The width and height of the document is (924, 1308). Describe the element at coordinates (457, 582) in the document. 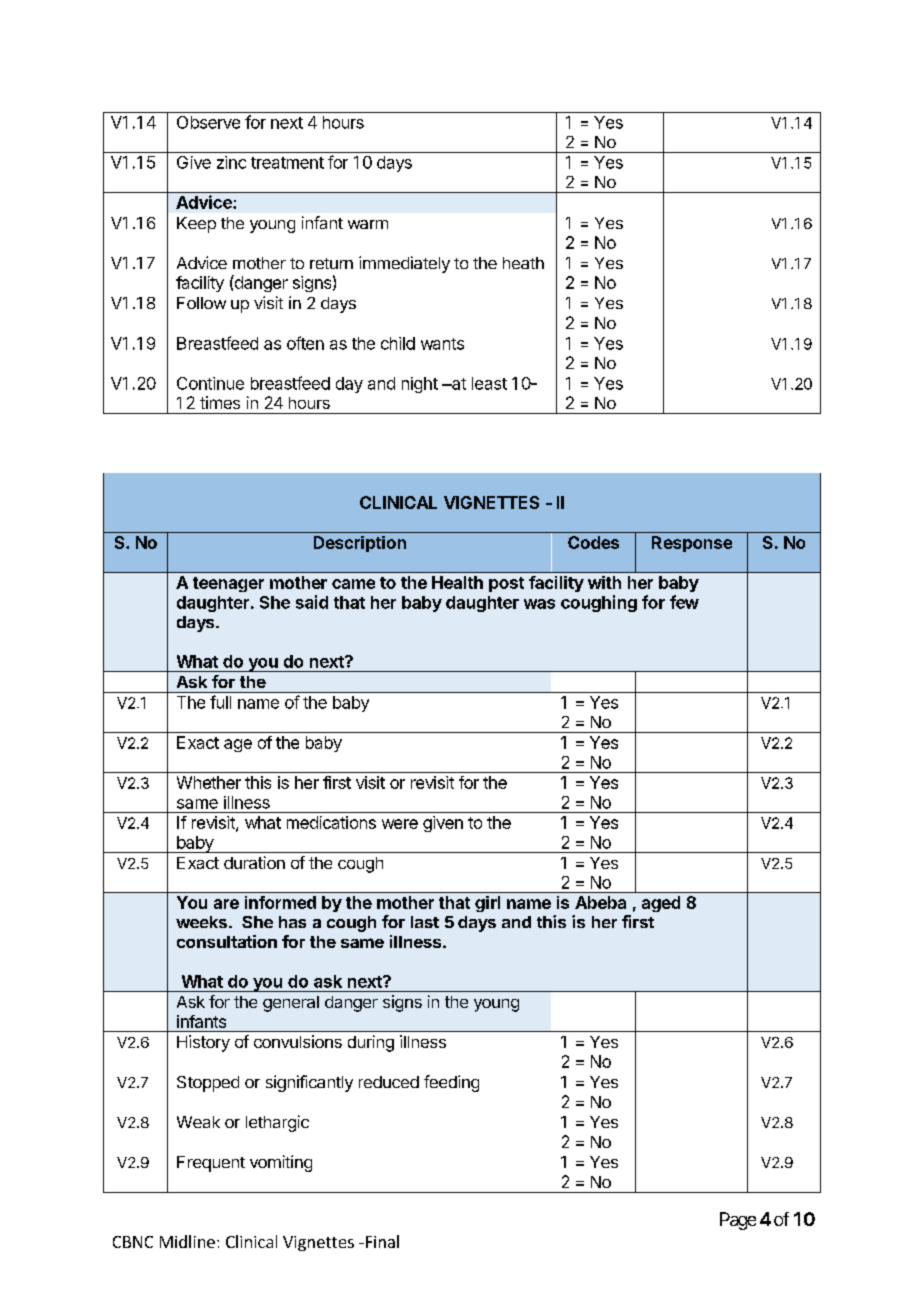

I see `Health` at that location.
